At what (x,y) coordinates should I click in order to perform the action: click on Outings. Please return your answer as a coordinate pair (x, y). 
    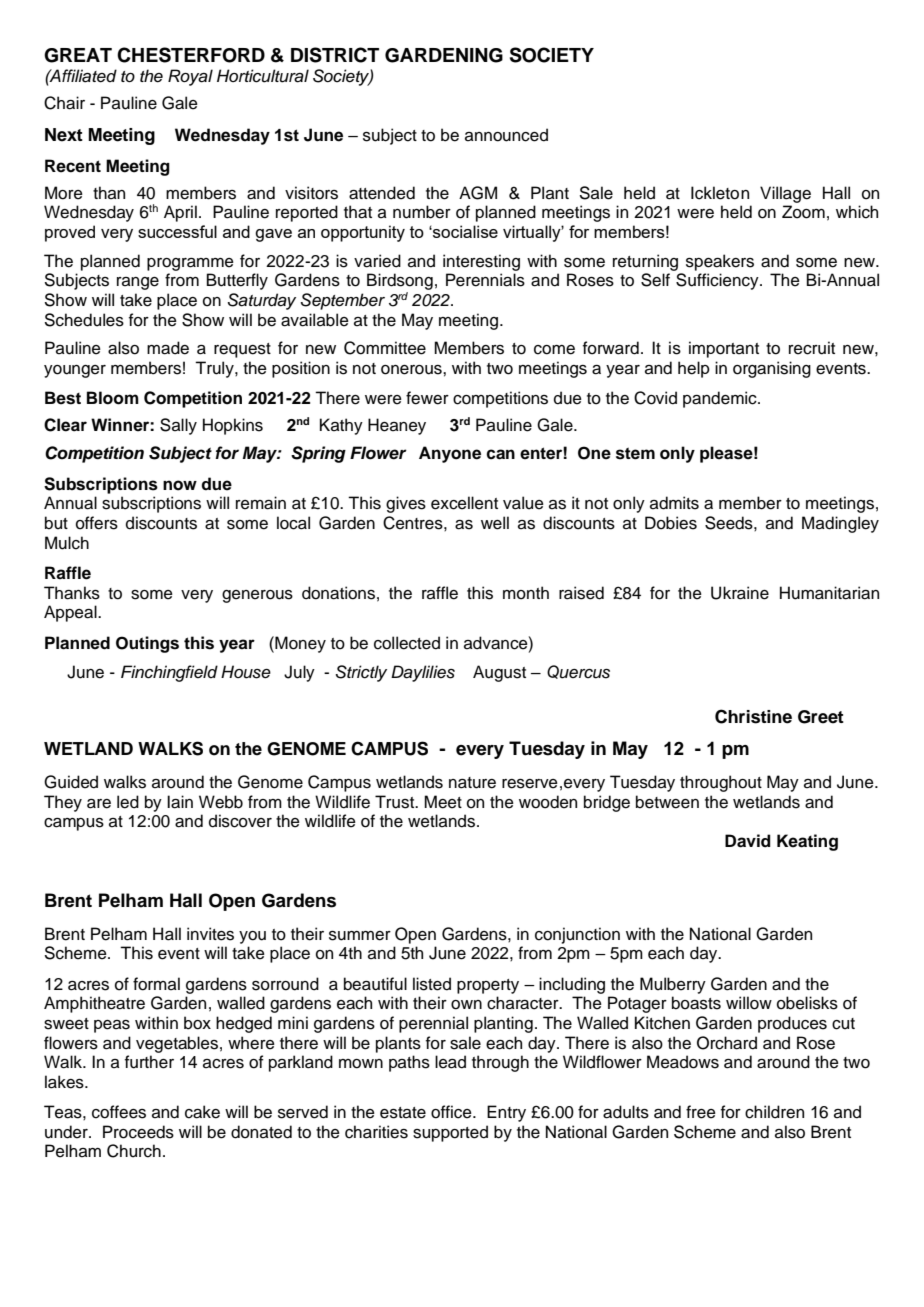
    Looking at the image, I should click on (147, 644).
